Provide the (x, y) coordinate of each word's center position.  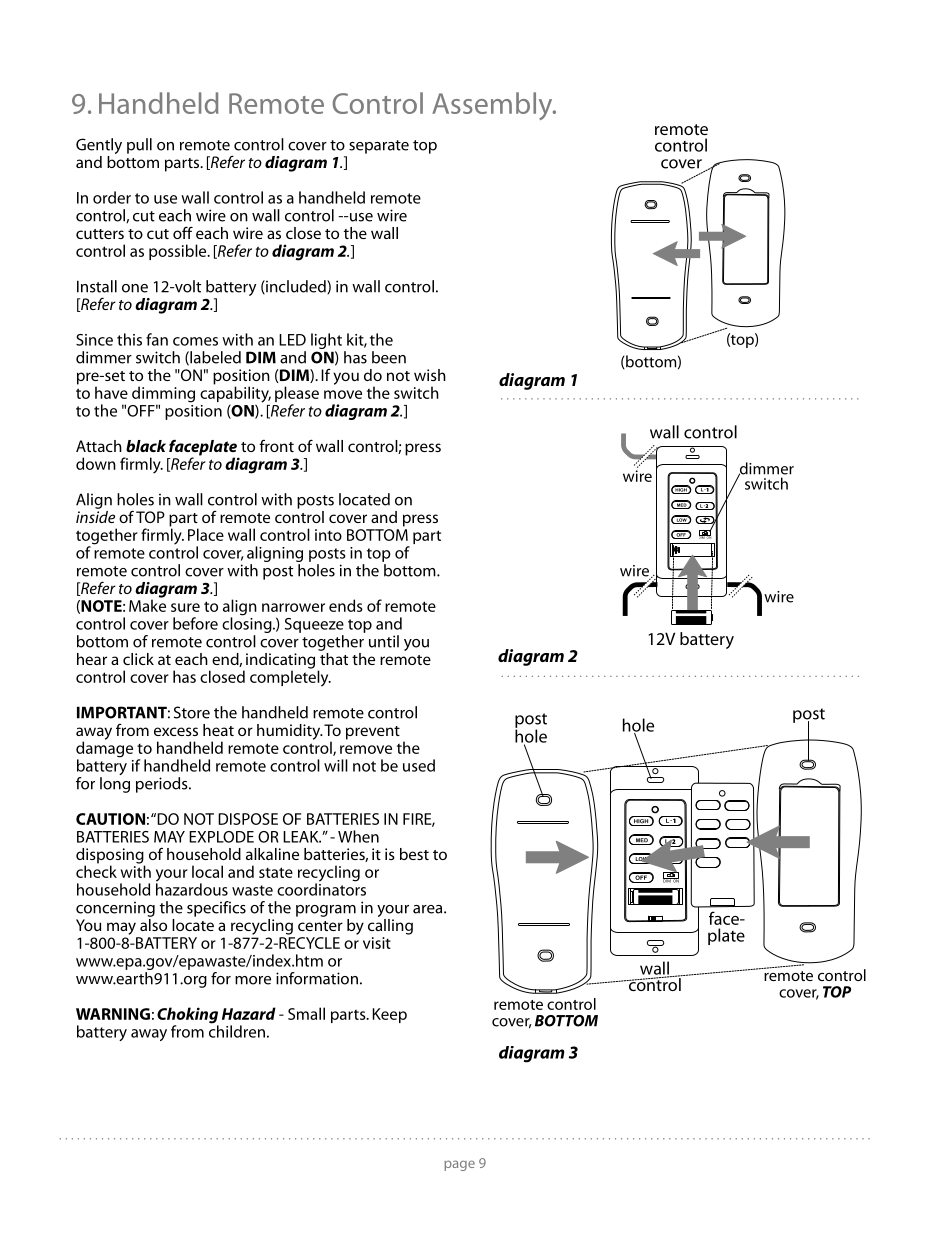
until (384, 641)
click (138, 659)
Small (306, 1013)
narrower (293, 607)
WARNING (113, 1014)
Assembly (493, 106)
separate (379, 147)
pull (139, 146)
